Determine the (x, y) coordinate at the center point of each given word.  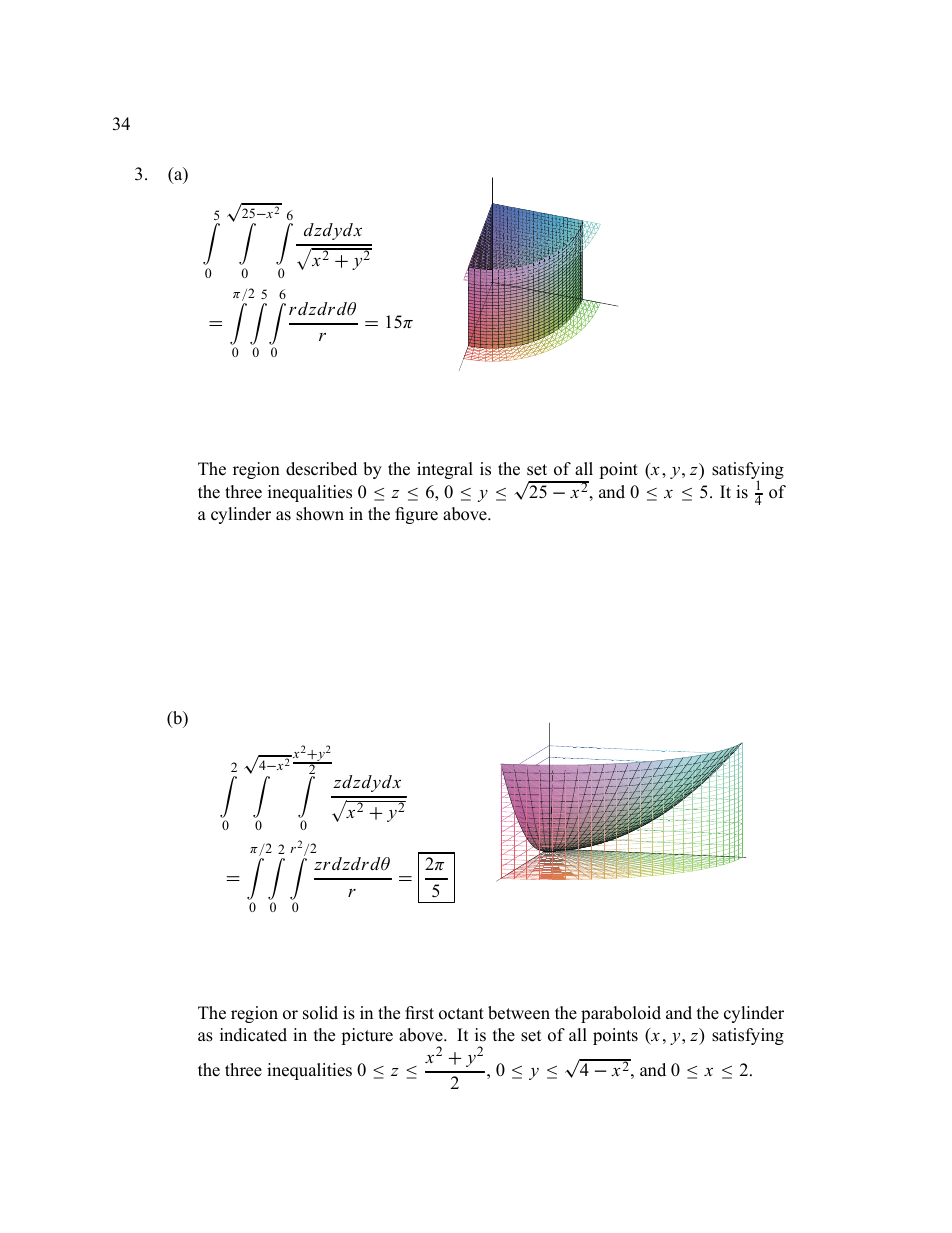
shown (320, 514)
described (321, 469)
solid (320, 1013)
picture (367, 1036)
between (519, 1013)
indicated (253, 1035)
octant (461, 1014)
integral (445, 470)
